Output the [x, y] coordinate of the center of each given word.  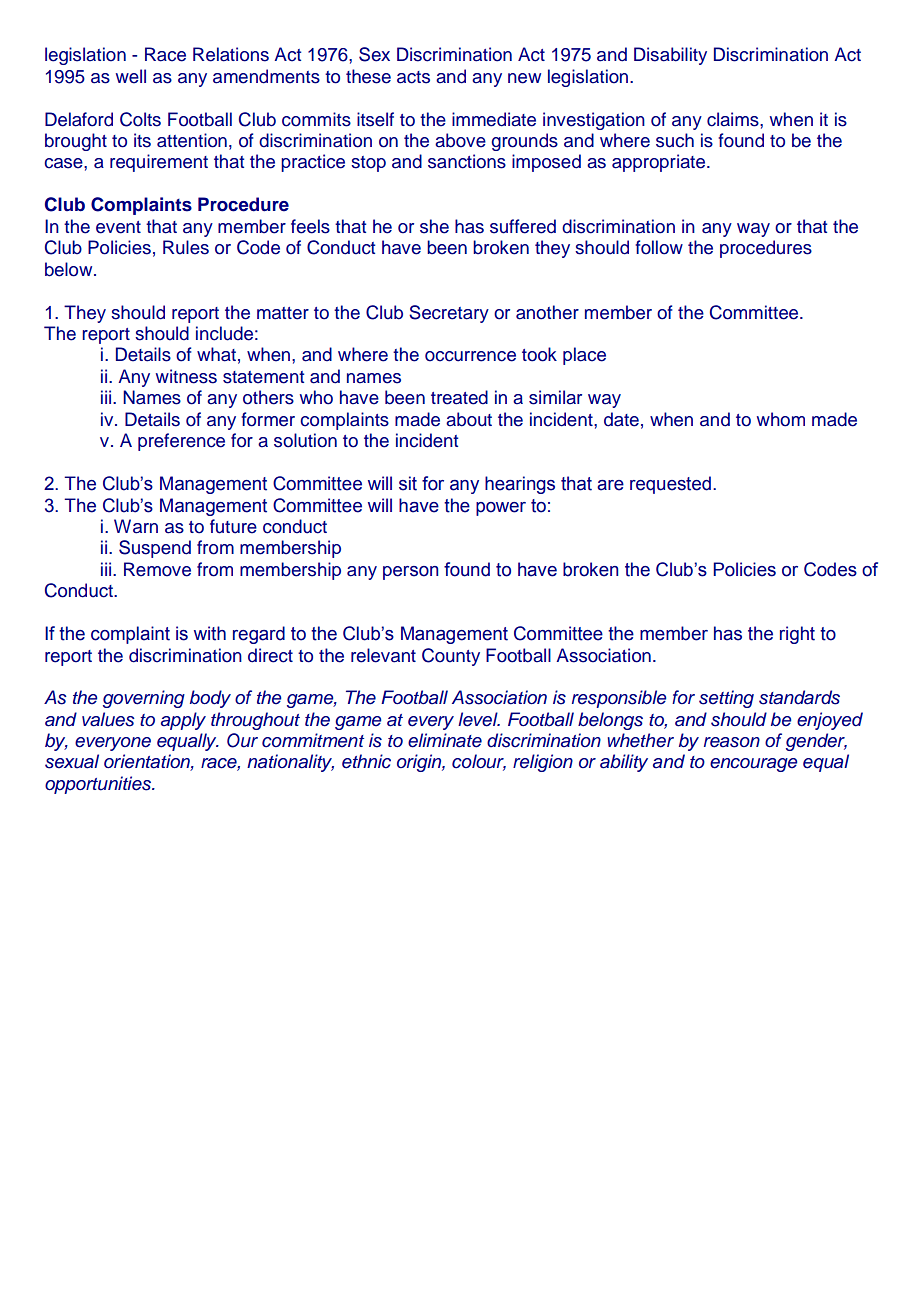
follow [659, 247]
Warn [136, 526]
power [501, 509]
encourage [753, 765]
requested [670, 485]
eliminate [445, 740]
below [70, 269]
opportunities [99, 785]
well [131, 76]
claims [734, 119]
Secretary [449, 314]
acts [413, 77]
